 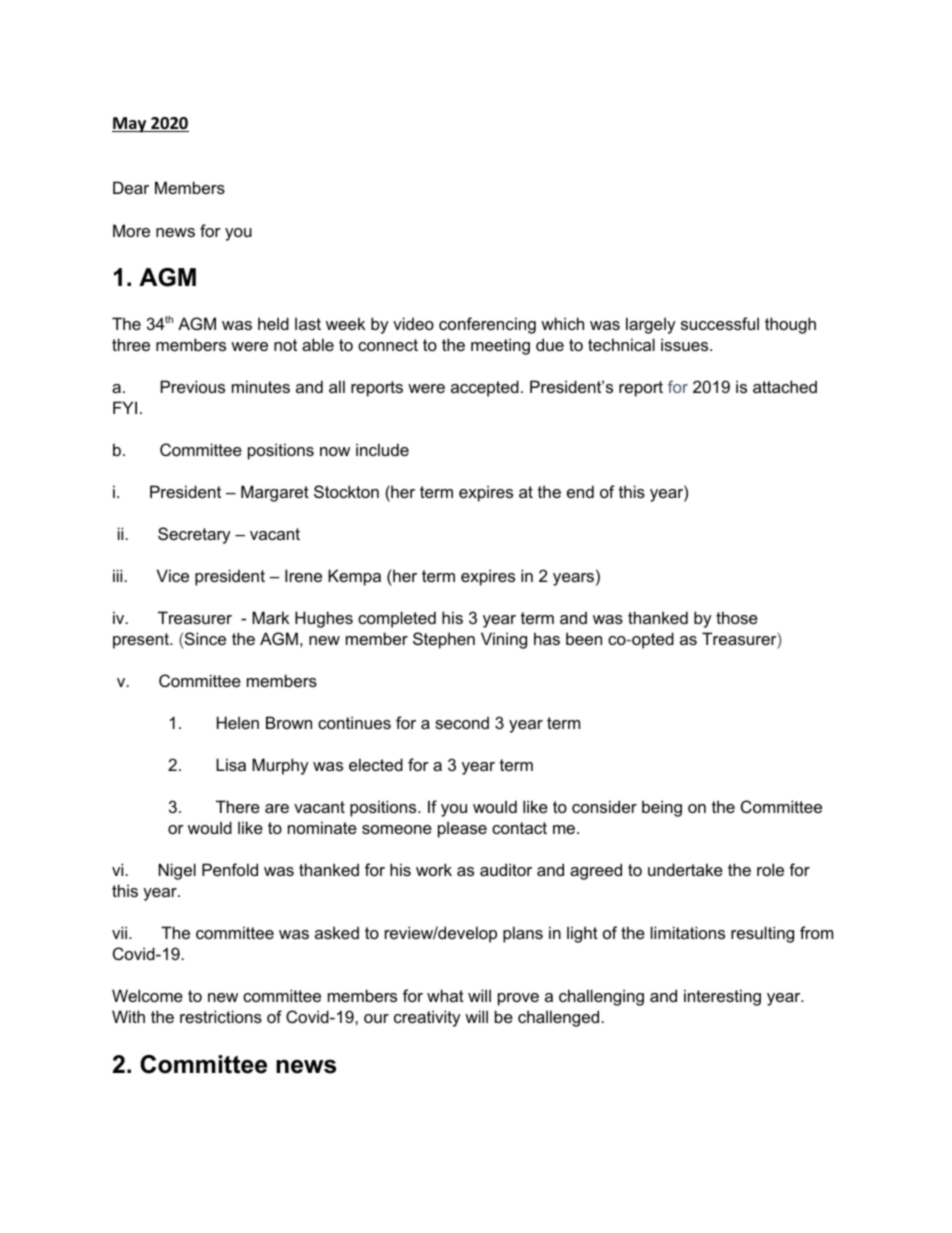 What do you see at coordinates (275, 493) in the screenshot?
I see `Margaret` at bounding box center [275, 493].
